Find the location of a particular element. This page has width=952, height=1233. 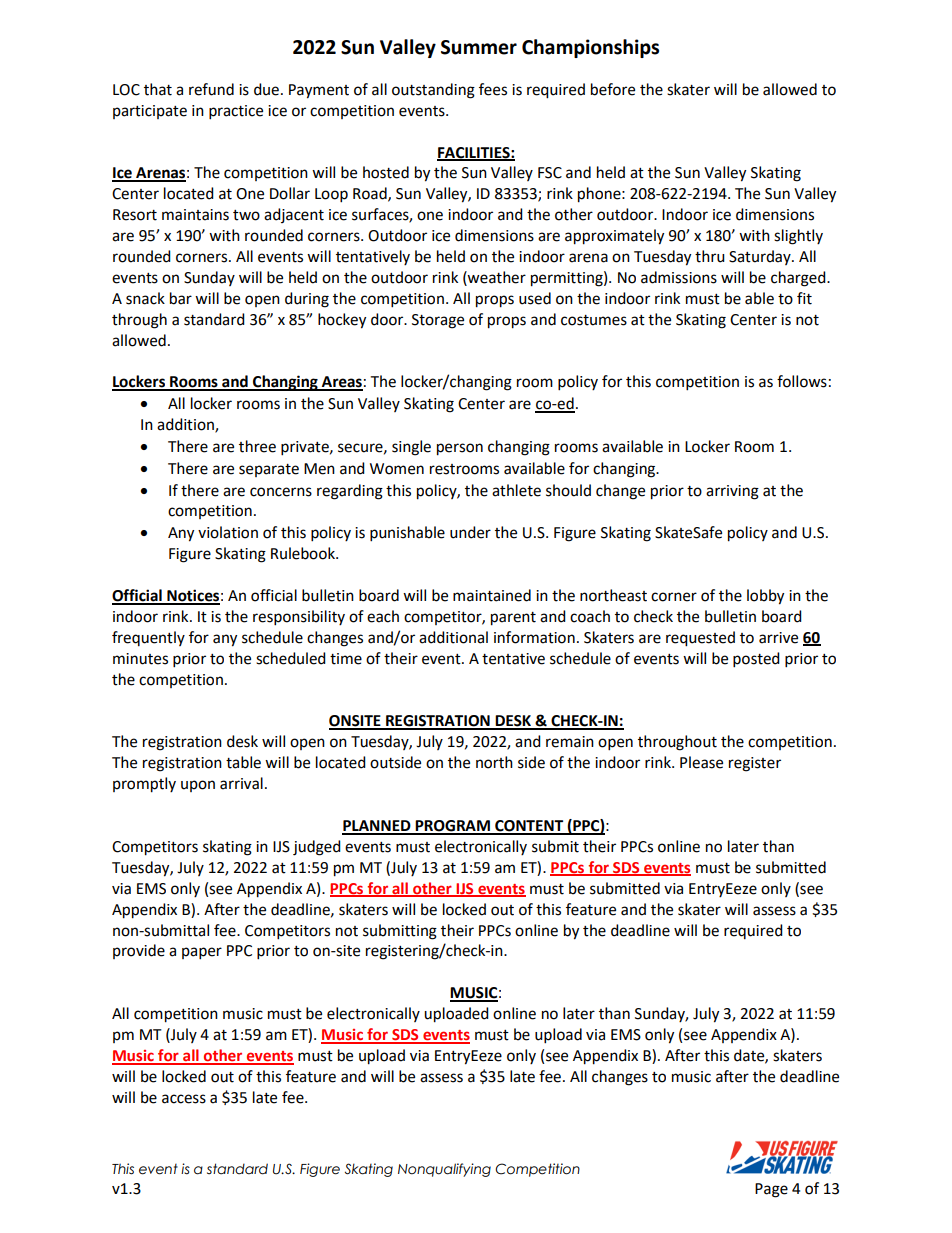

Please is located at coordinates (701, 762).
